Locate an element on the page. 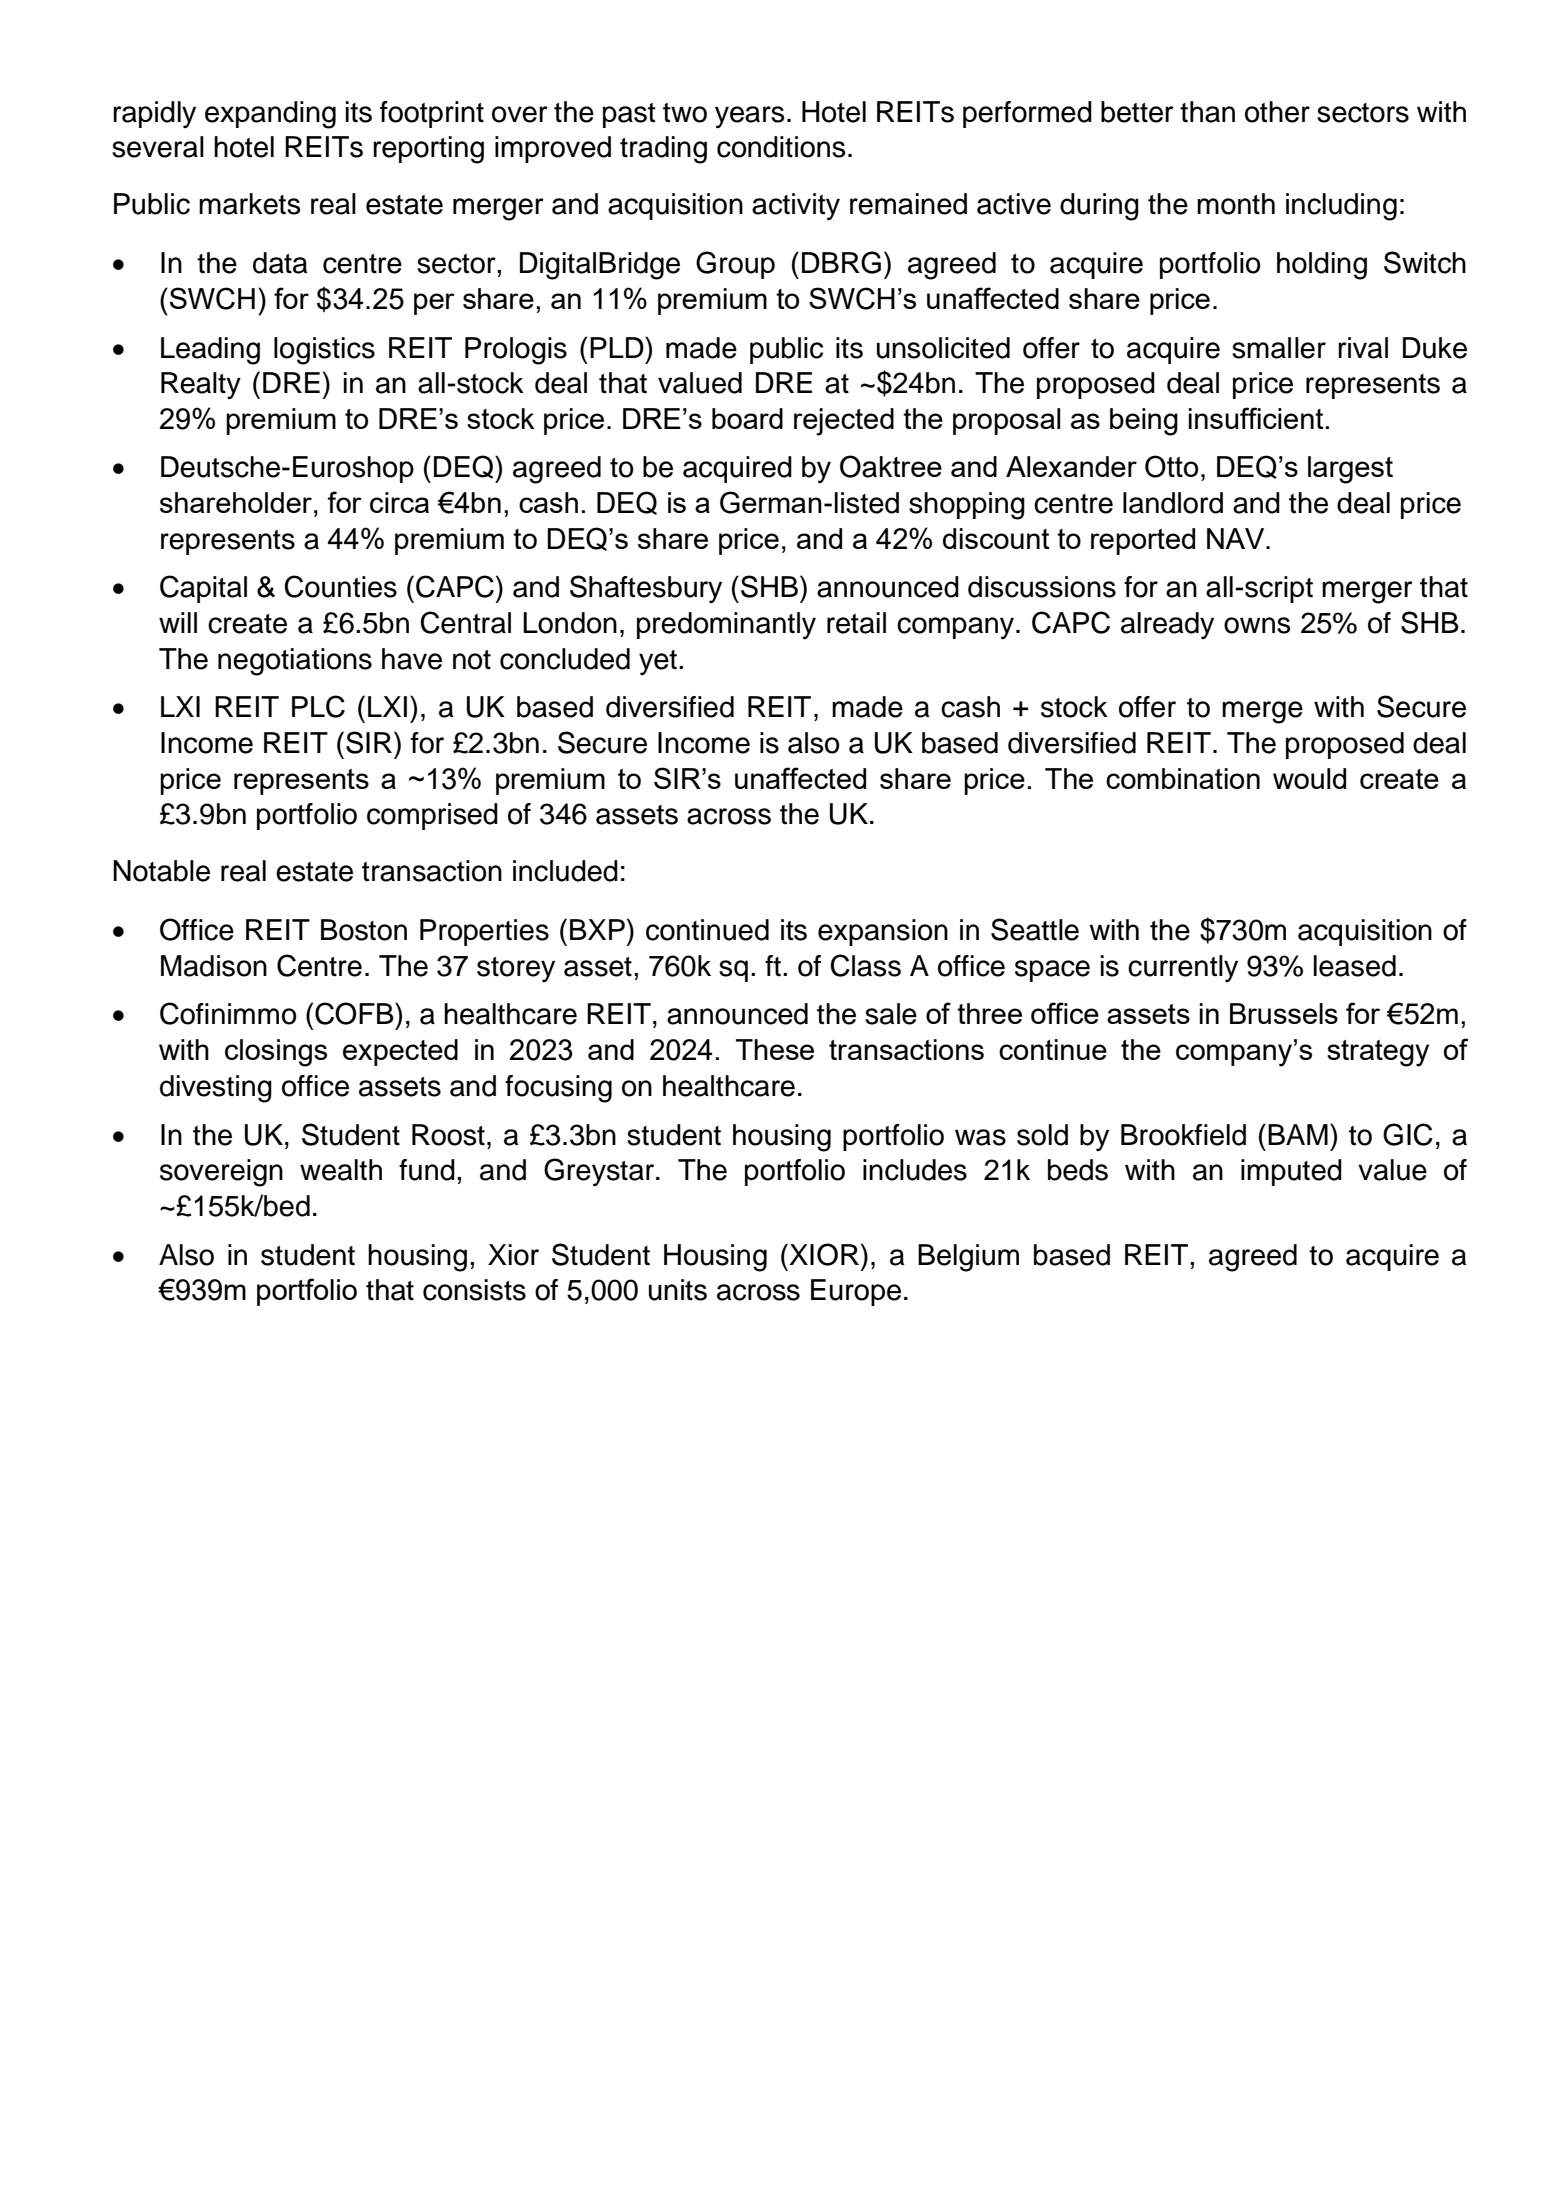 This page has width=1562, height=2210. Europe is located at coordinates (856, 1292).
